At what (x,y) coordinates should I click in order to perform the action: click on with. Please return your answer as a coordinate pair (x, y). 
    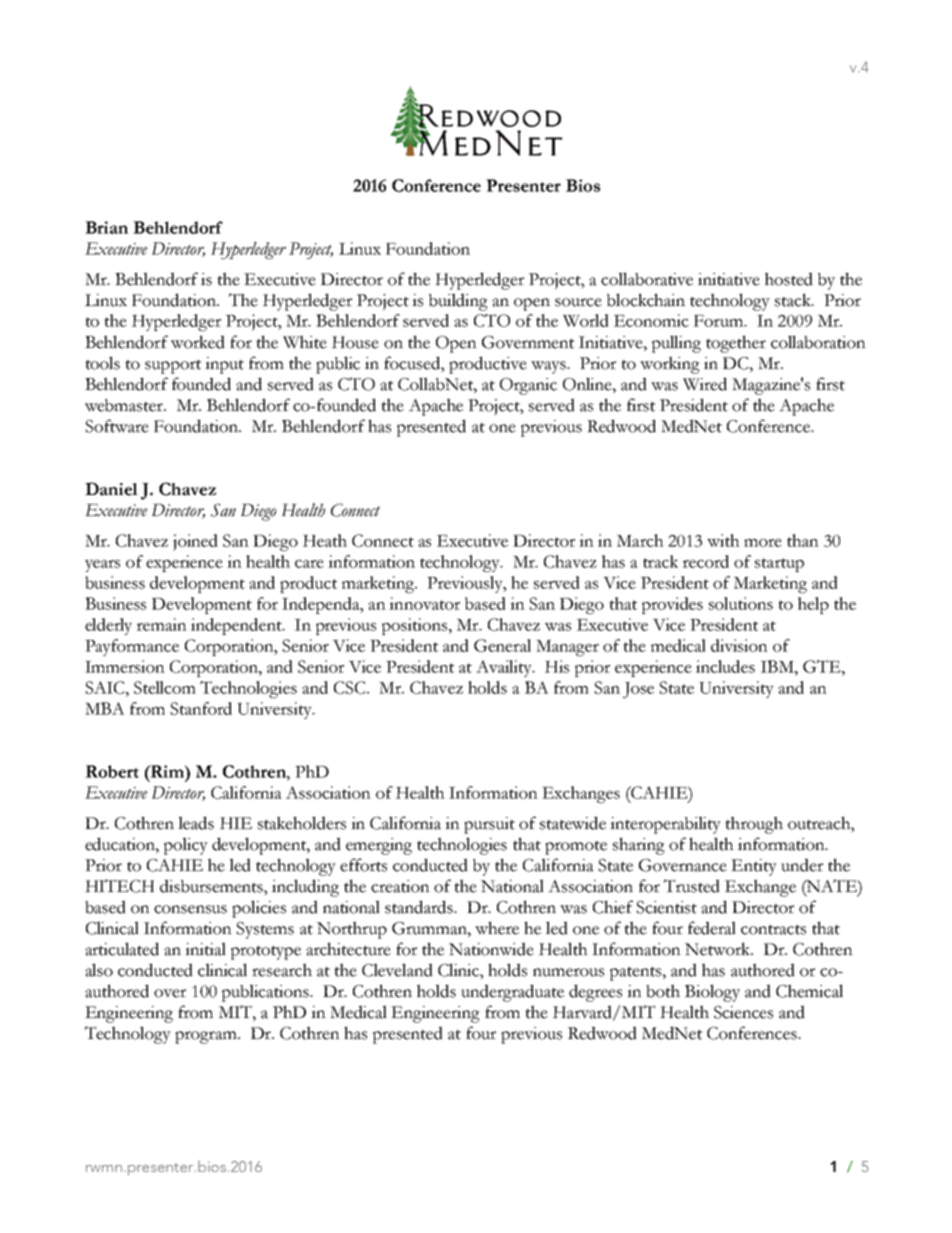
    Looking at the image, I should click on (723, 540).
